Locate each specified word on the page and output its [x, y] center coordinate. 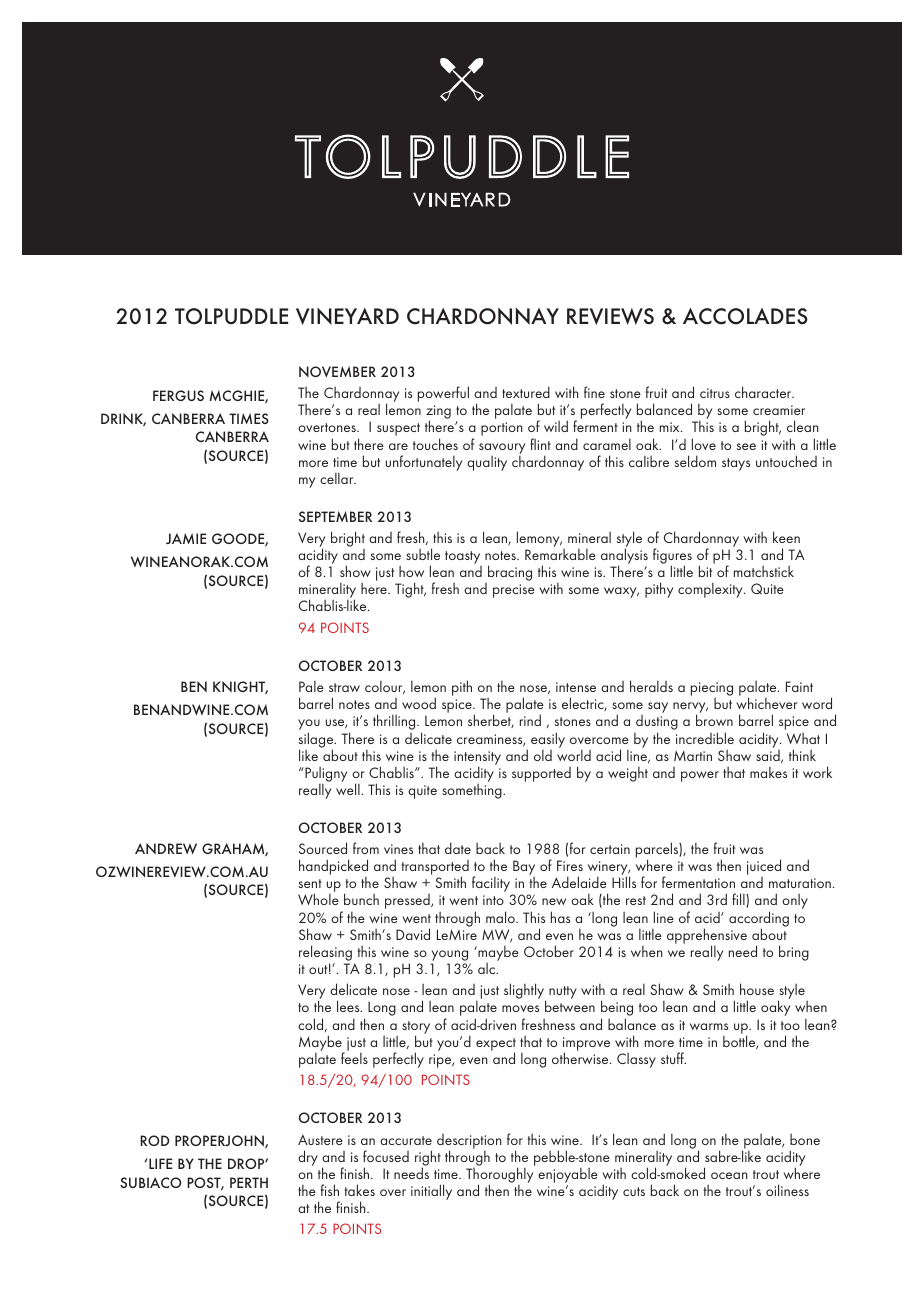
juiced [764, 868]
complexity [711, 590]
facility [492, 885]
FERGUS [178, 395]
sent [310, 883]
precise [514, 591]
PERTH [249, 1182]
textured [526, 392]
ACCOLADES [745, 316]
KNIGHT [240, 687]
